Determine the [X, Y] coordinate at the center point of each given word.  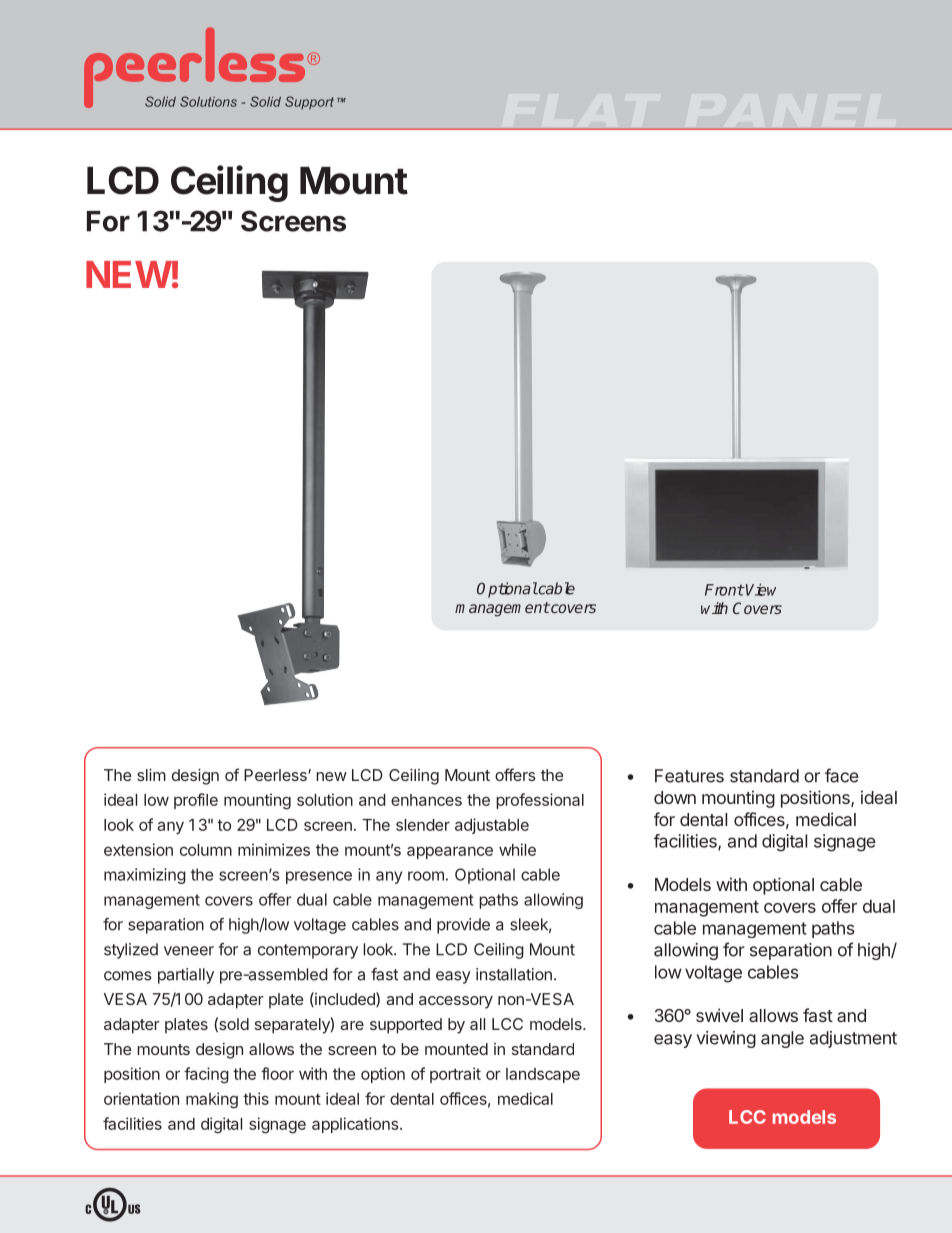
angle [782, 1039]
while [517, 849]
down [675, 797]
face [842, 775]
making [212, 1100]
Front [724, 590]
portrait [455, 1075]
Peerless [276, 775]
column [206, 850]
